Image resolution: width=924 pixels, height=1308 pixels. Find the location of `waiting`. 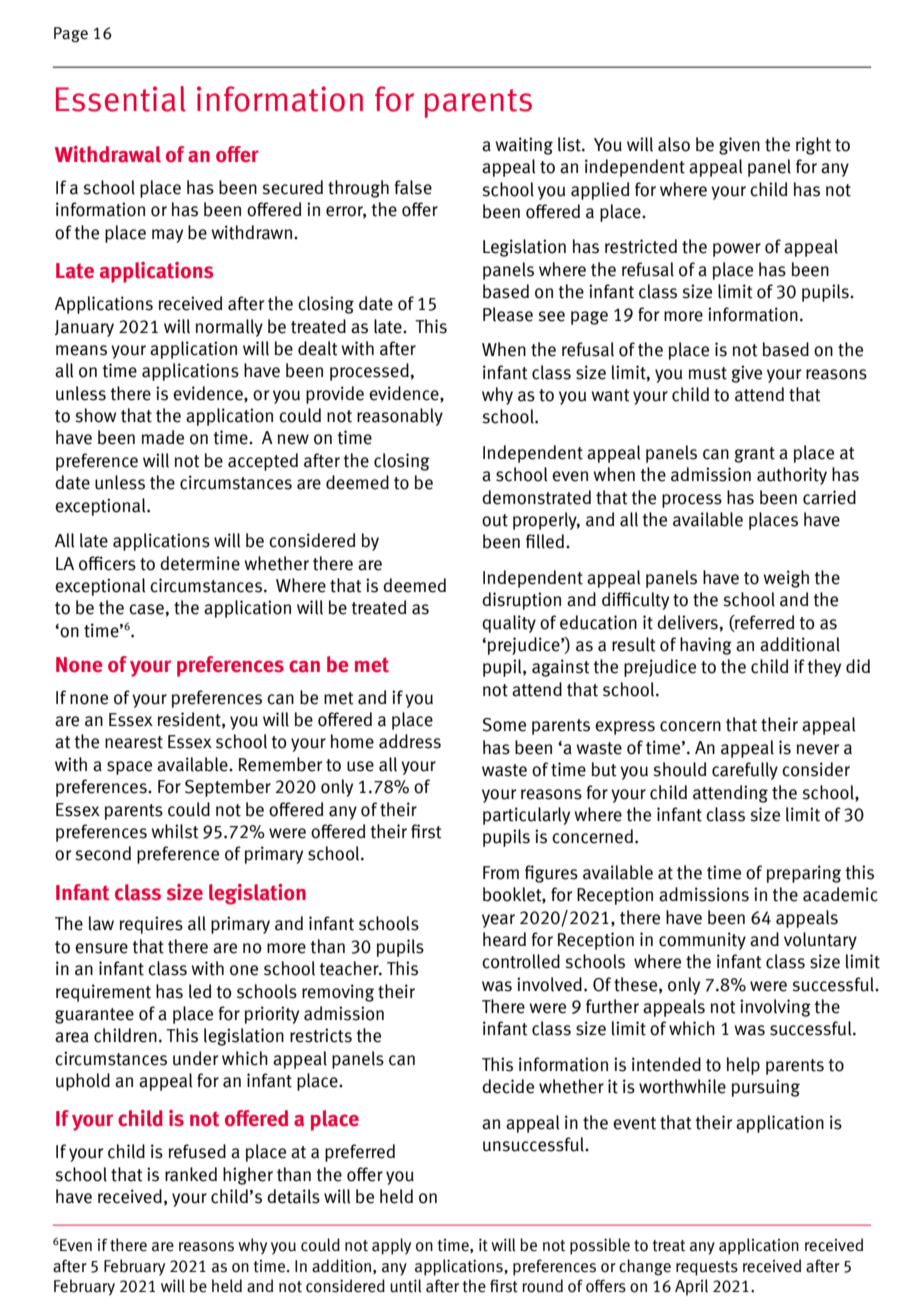

waiting is located at coordinates (524, 146).
